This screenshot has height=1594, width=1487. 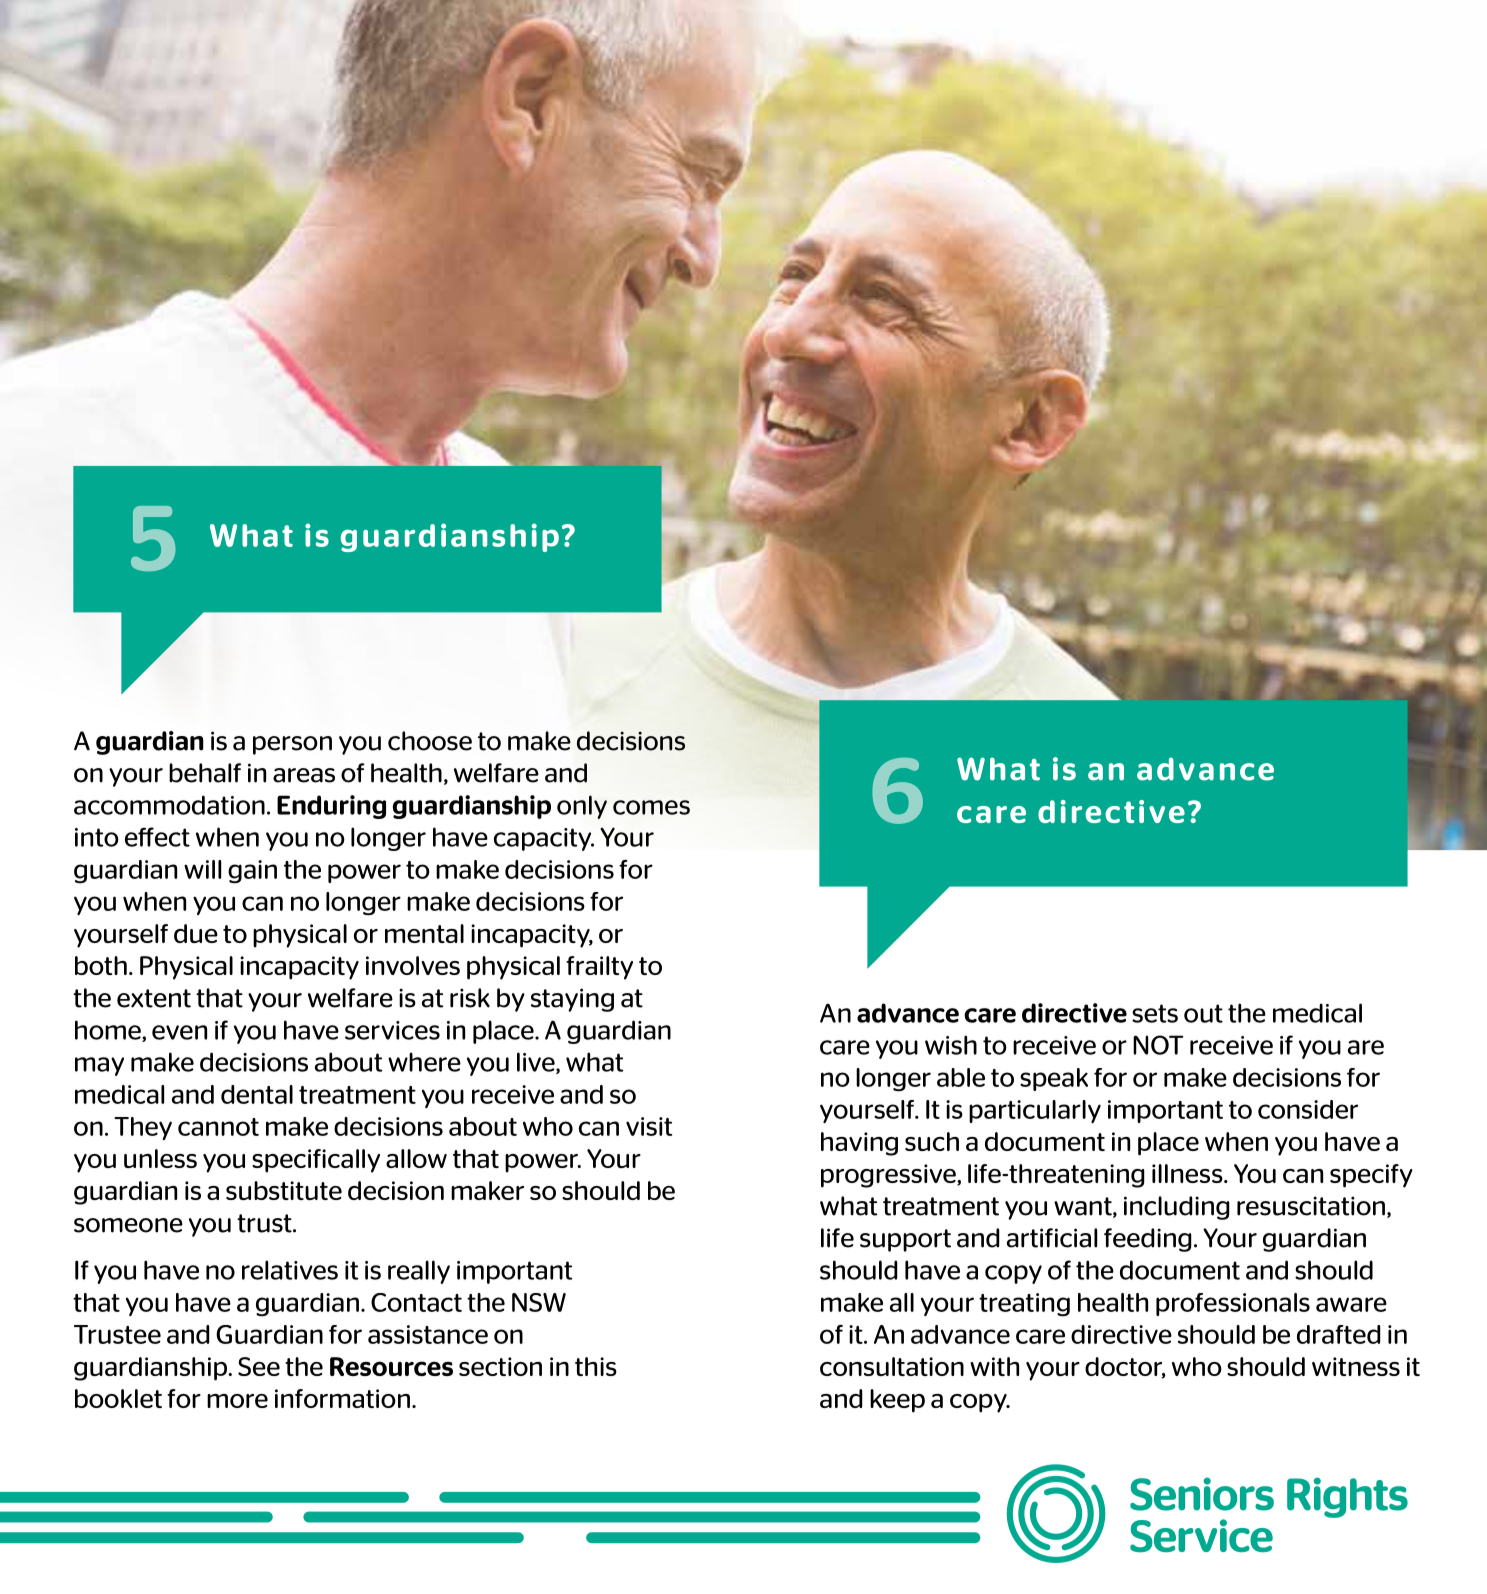 What do you see at coordinates (599, 968) in the screenshot?
I see `frailty` at bounding box center [599, 968].
